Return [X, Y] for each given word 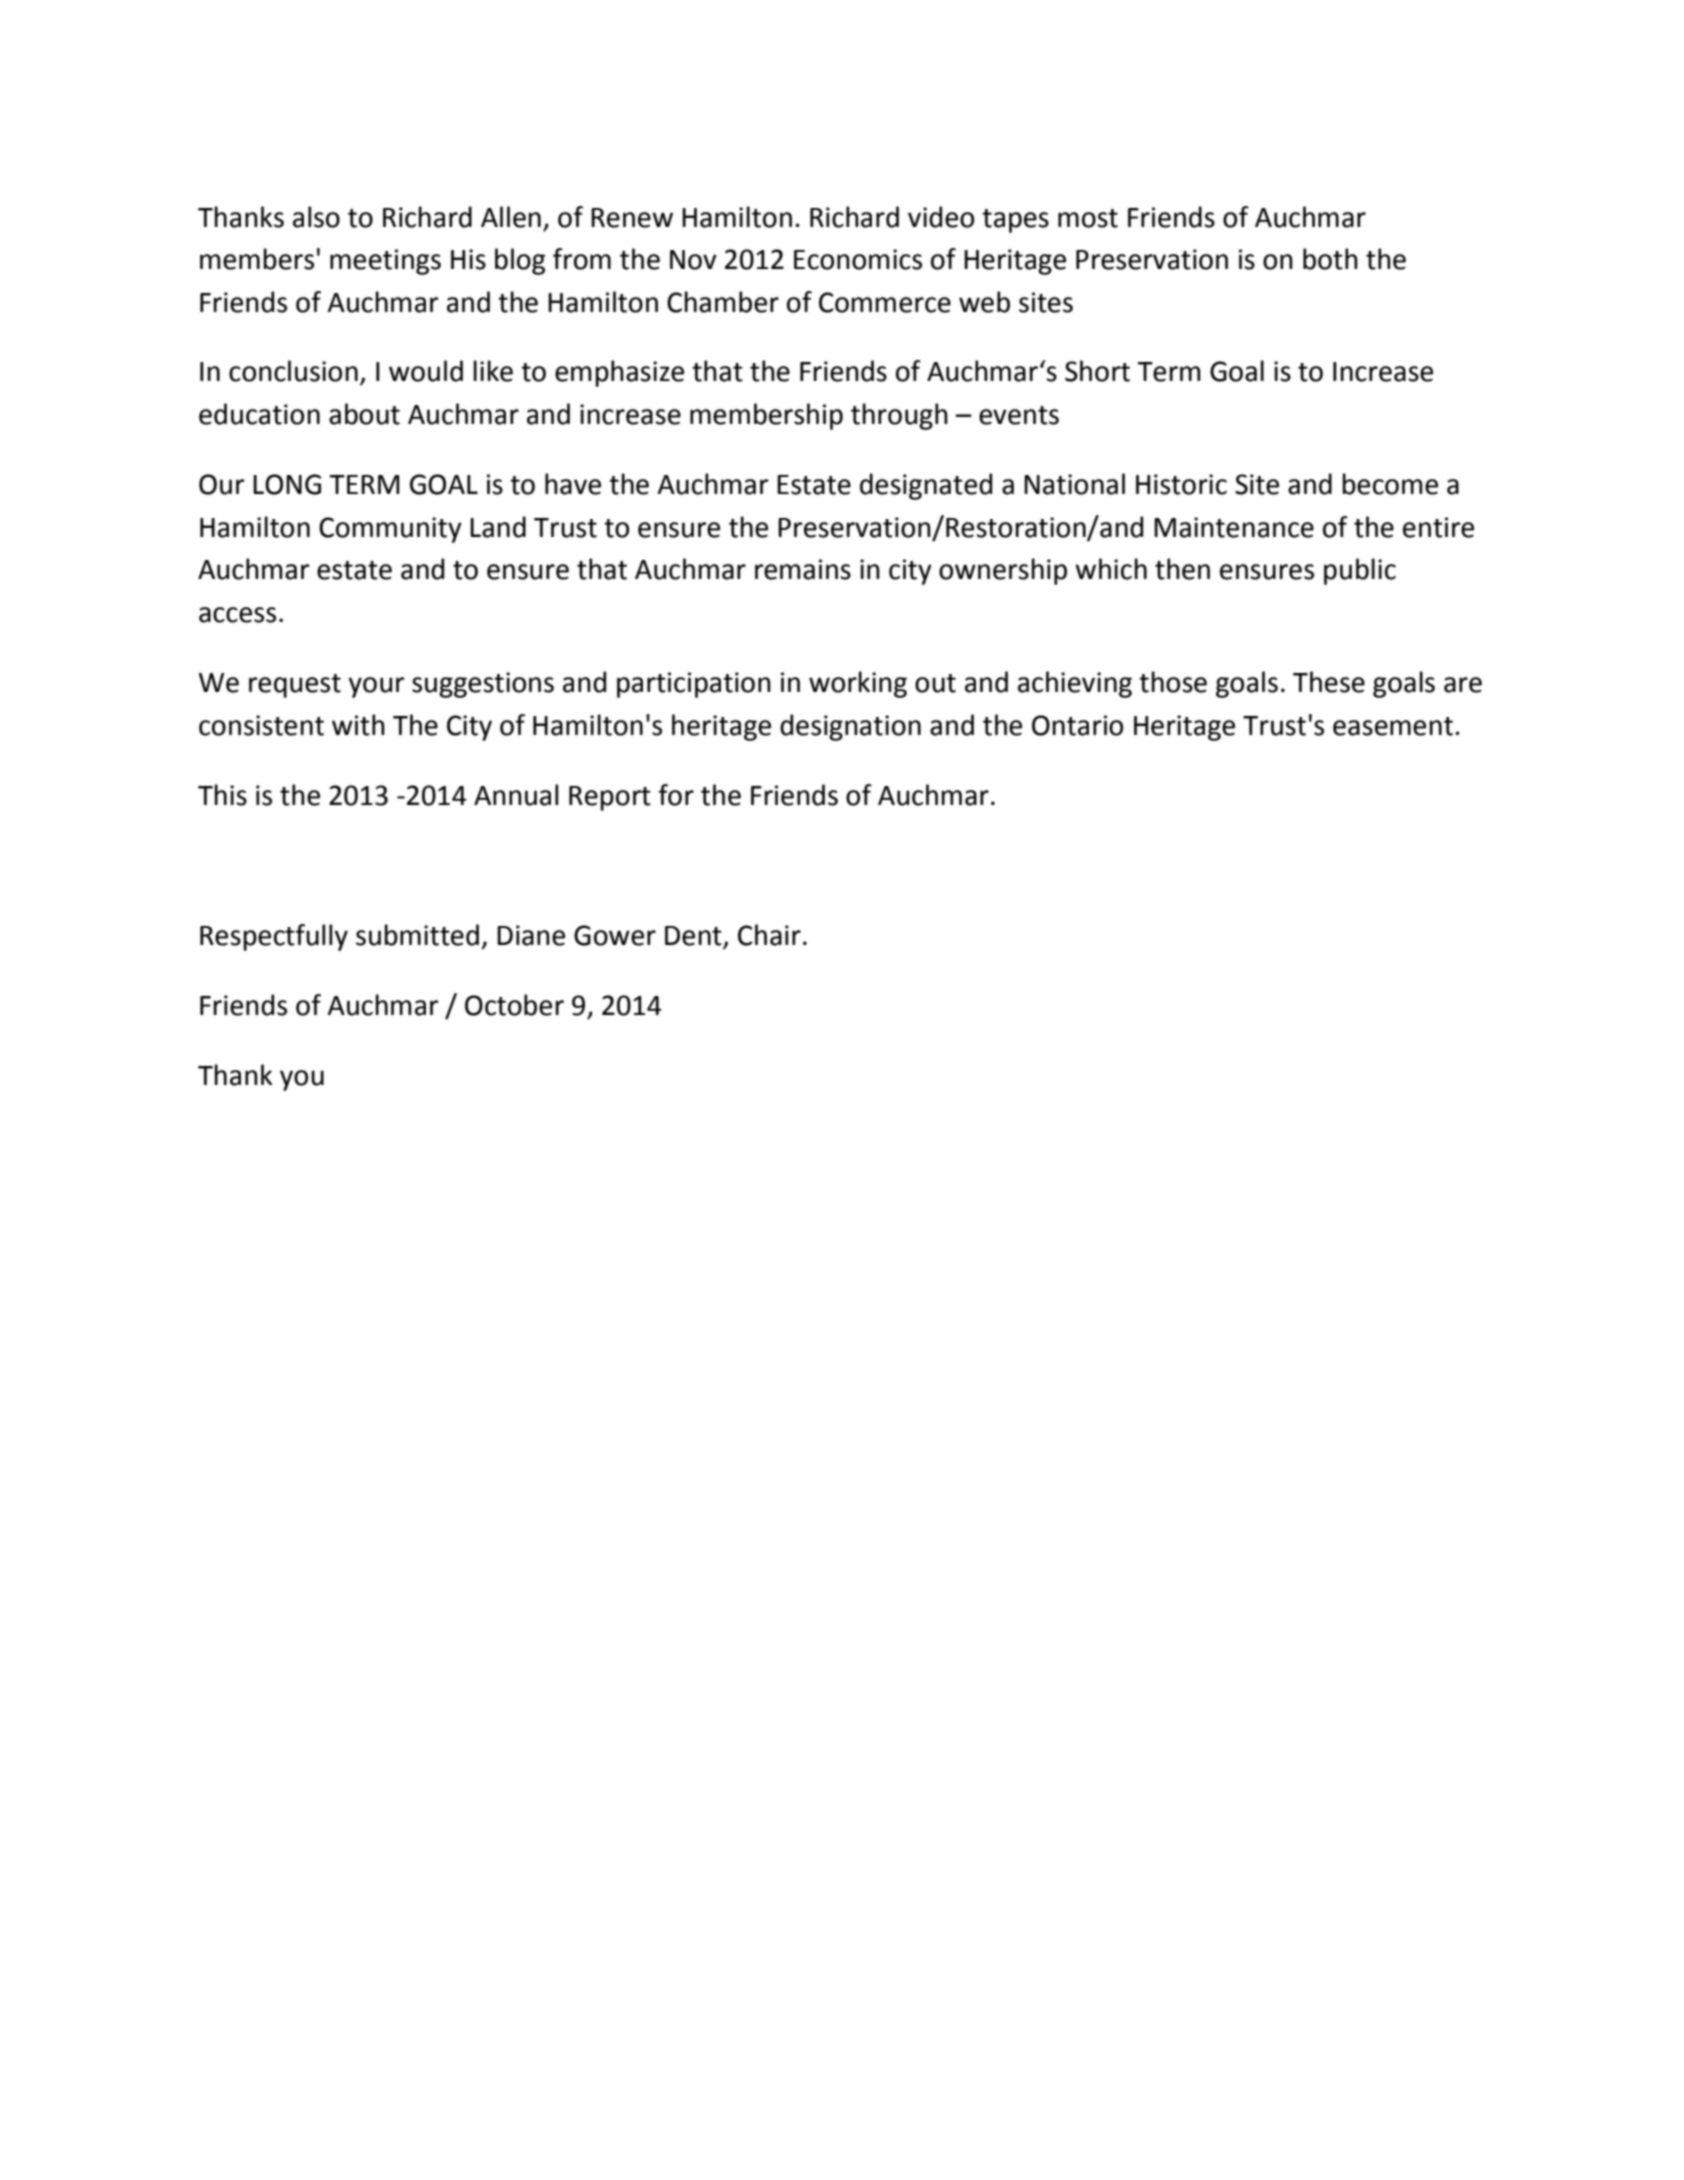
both [1330, 259]
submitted [417, 935]
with [358, 725]
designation [850, 727]
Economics [858, 259]
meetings [385, 262]
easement [1393, 726]
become [1390, 484]
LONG [287, 484]
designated [926, 486]
